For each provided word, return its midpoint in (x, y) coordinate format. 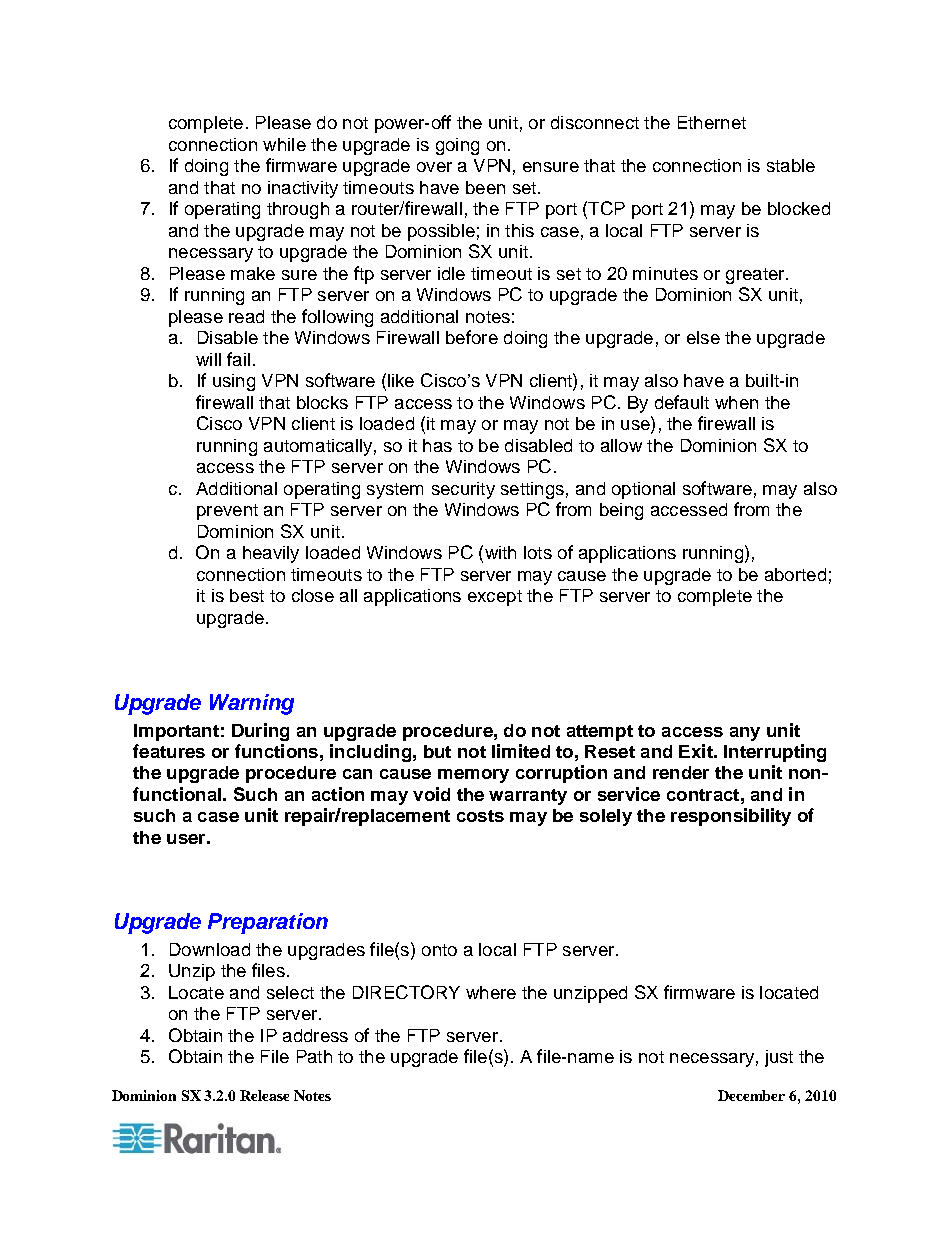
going (457, 146)
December (751, 1095)
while (284, 144)
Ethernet (712, 122)
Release (264, 1095)
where (491, 992)
